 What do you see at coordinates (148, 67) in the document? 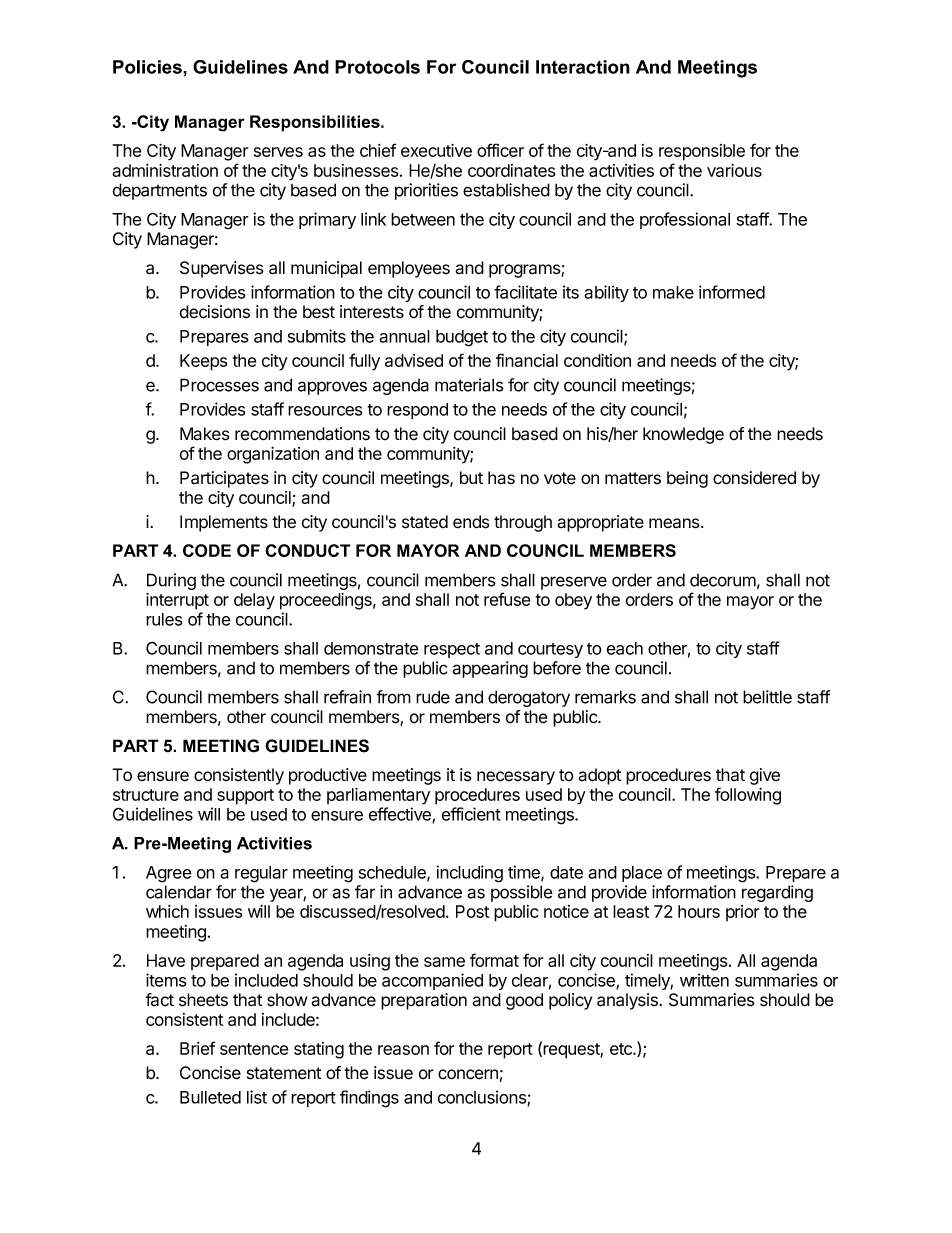
I see `Policies` at bounding box center [148, 67].
